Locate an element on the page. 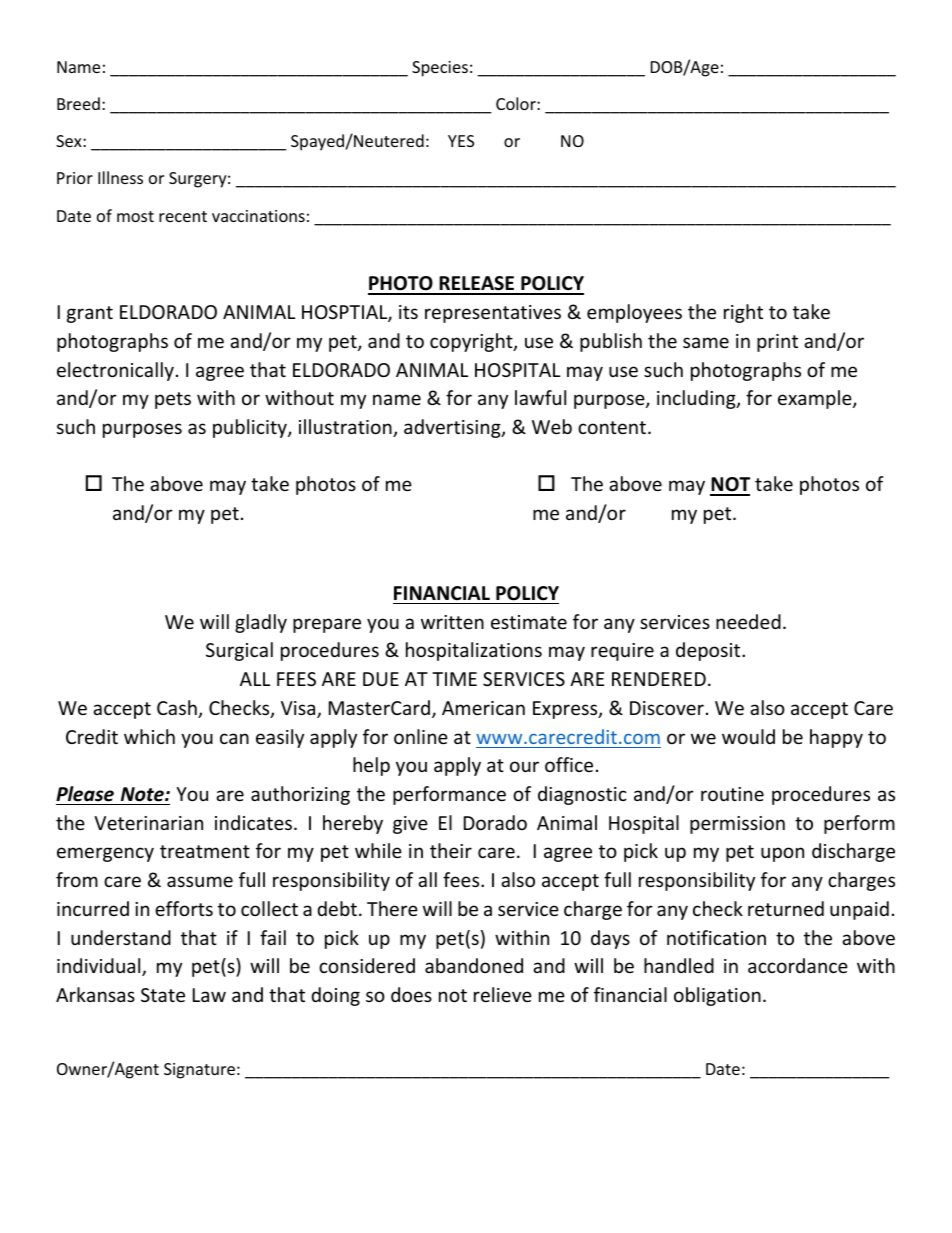 The width and height of the page is (952, 1233). YES is located at coordinates (461, 141).
